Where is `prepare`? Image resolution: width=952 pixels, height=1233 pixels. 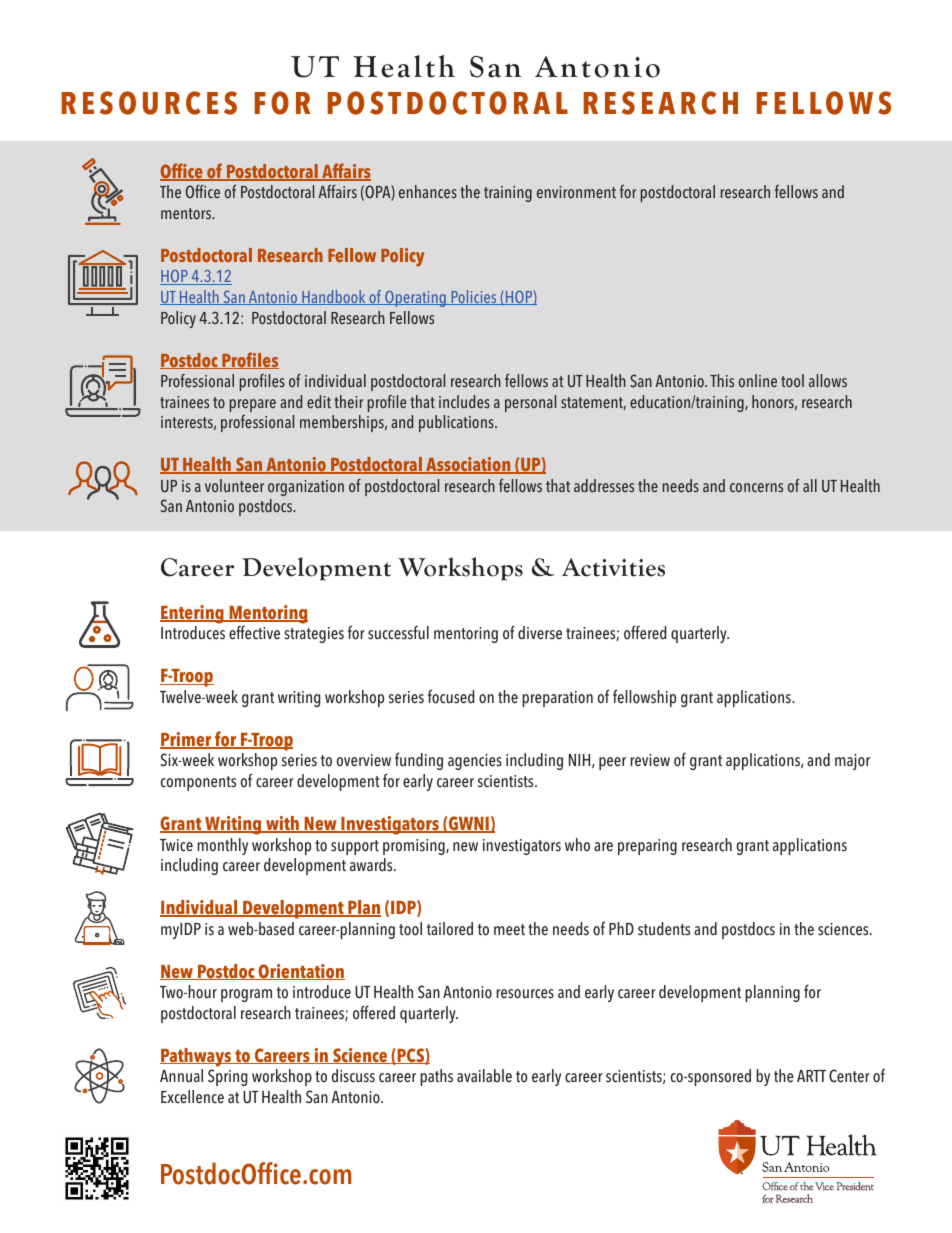
prepare is located at coordinates (253, 405).
